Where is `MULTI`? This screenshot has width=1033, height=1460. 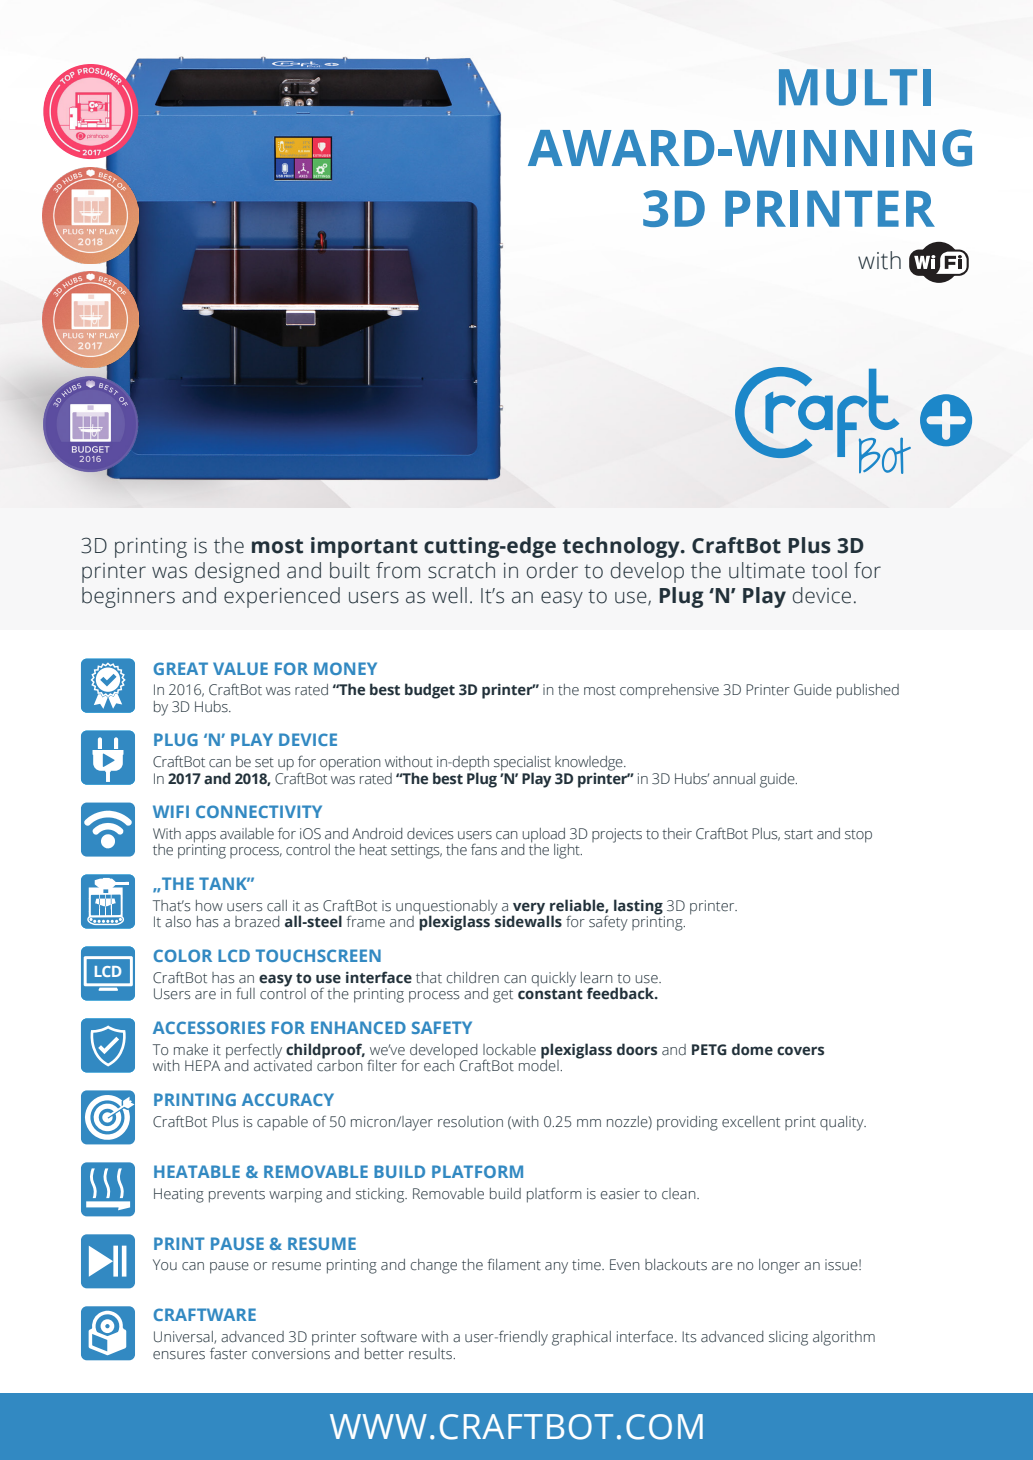
MULTI is located at coordinates (855, 87).
